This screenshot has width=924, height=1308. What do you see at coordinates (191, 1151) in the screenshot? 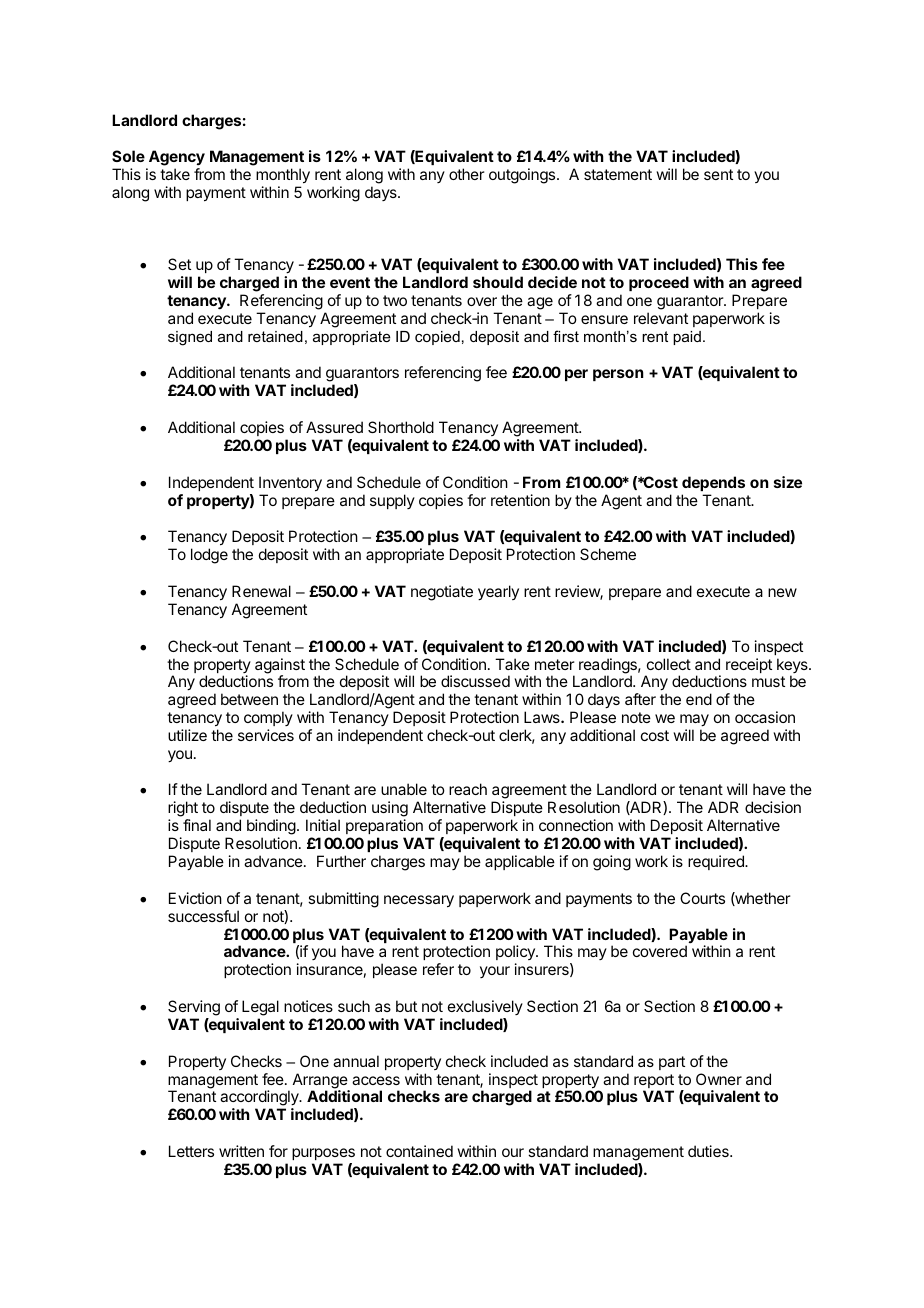
I see `Letters` at bounding box center [191, 1151].
